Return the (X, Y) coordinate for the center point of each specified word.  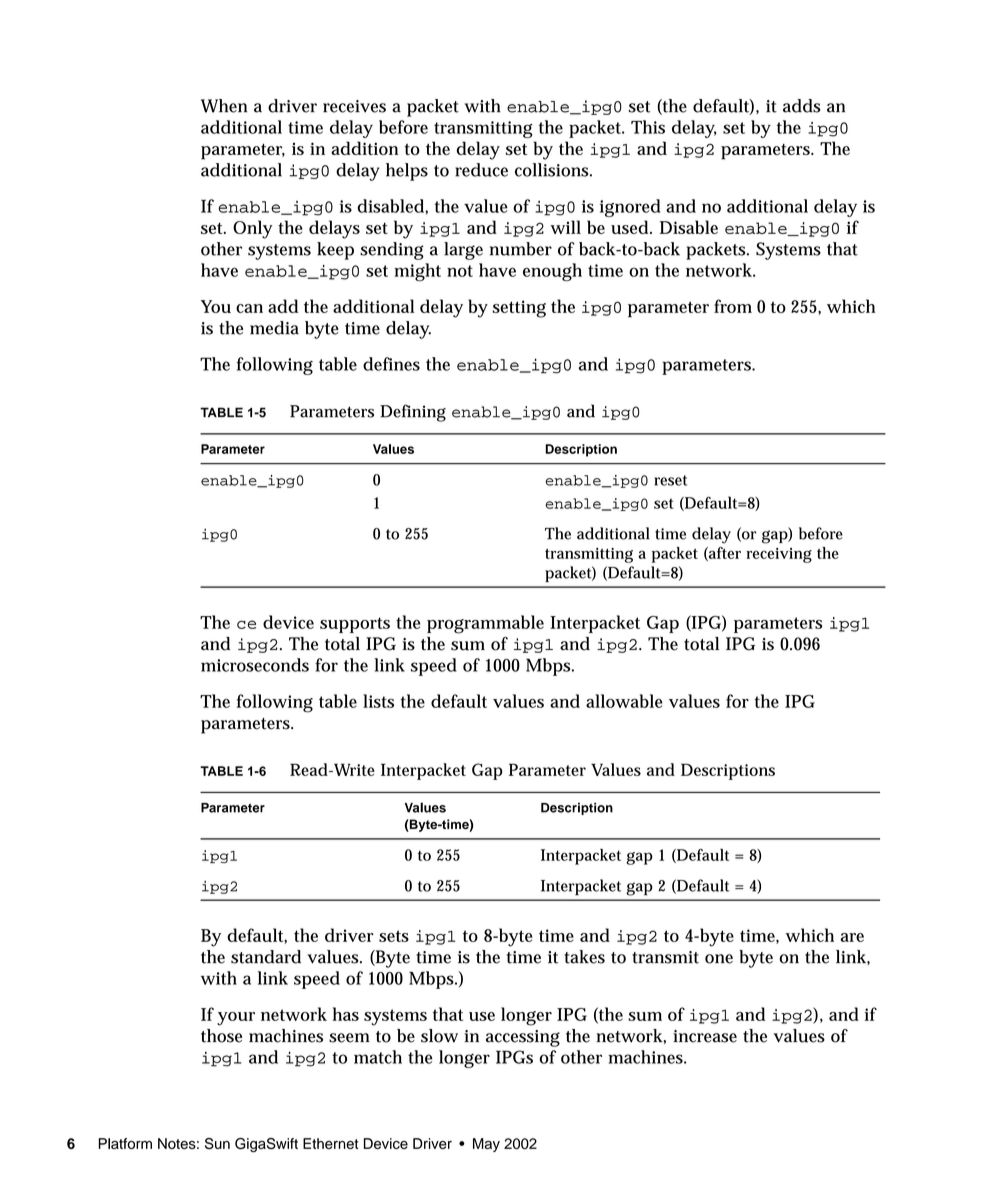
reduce (481, 170)
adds (802, 106)
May (486, 1145)
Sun (217, 1143)
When (224, 106)
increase (705, 1036)
